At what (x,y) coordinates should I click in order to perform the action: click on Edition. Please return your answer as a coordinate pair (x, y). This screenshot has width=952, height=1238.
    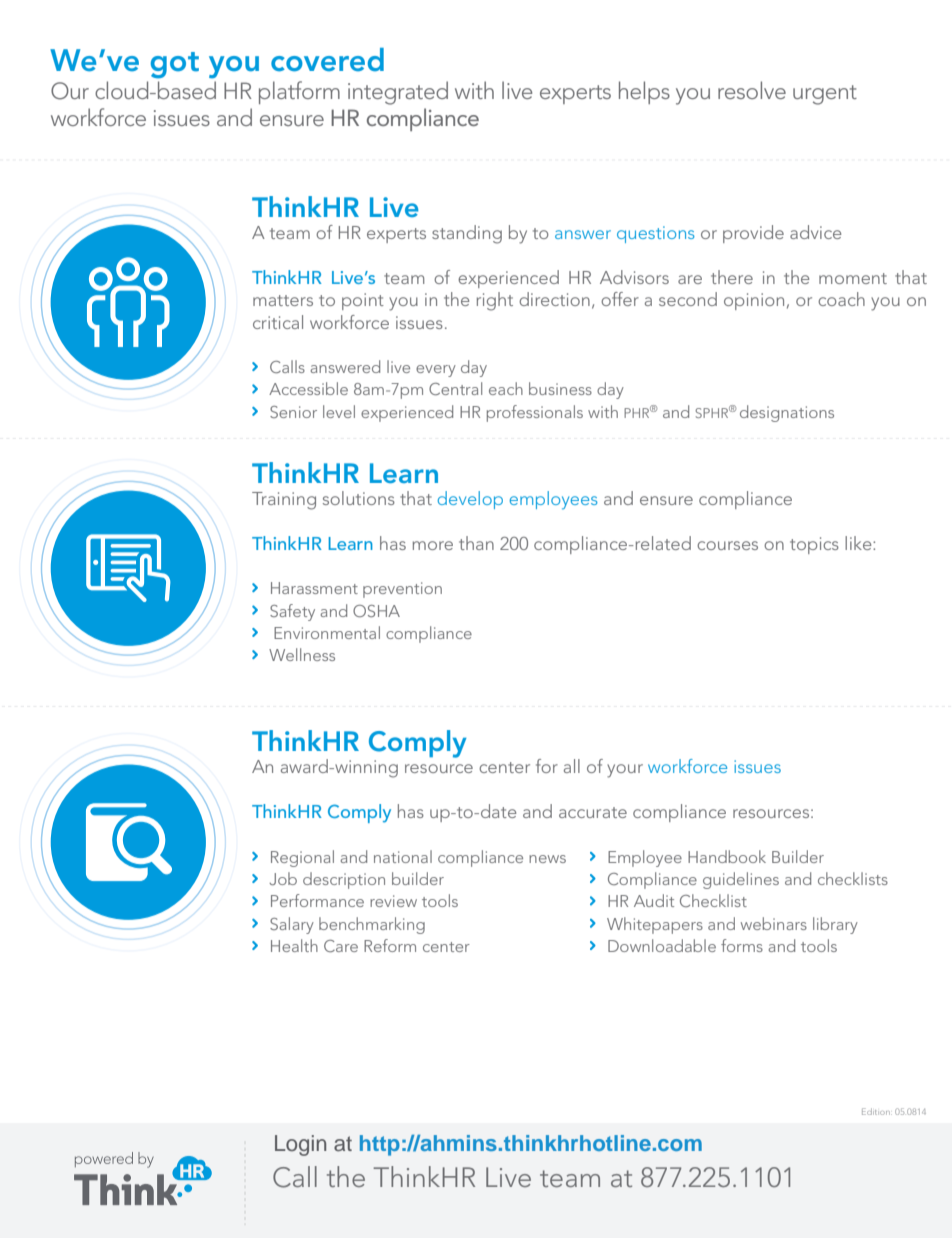
    Looking at the image, I should click on (877, 1111).
